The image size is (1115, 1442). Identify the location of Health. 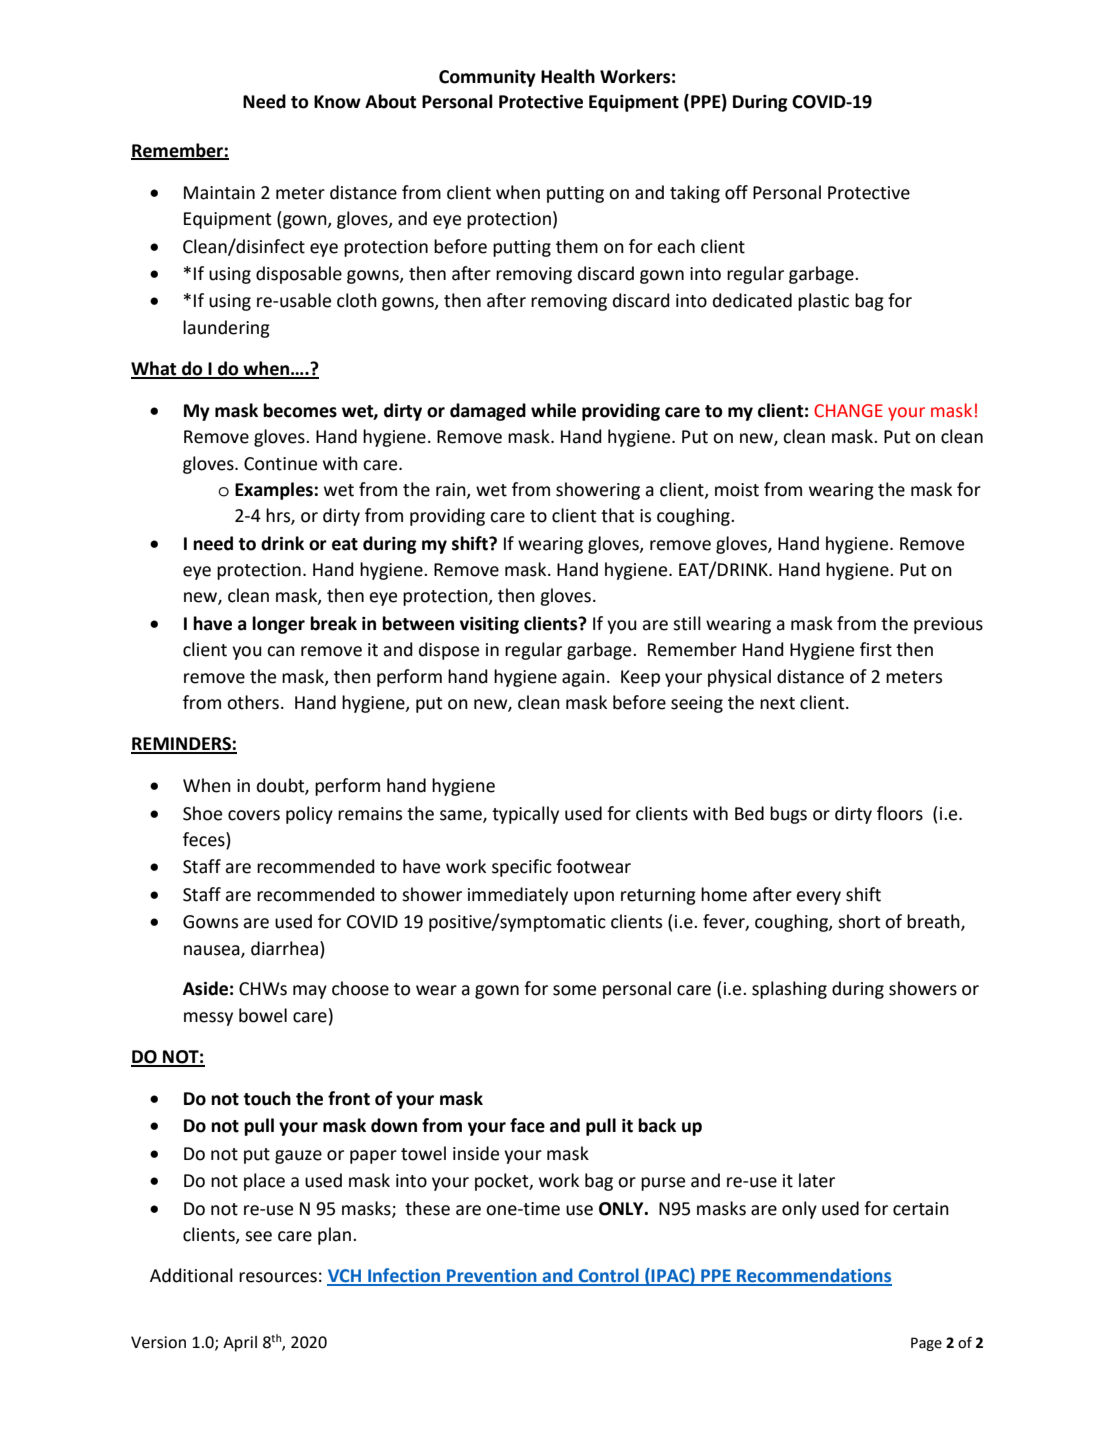
(568, 76).
